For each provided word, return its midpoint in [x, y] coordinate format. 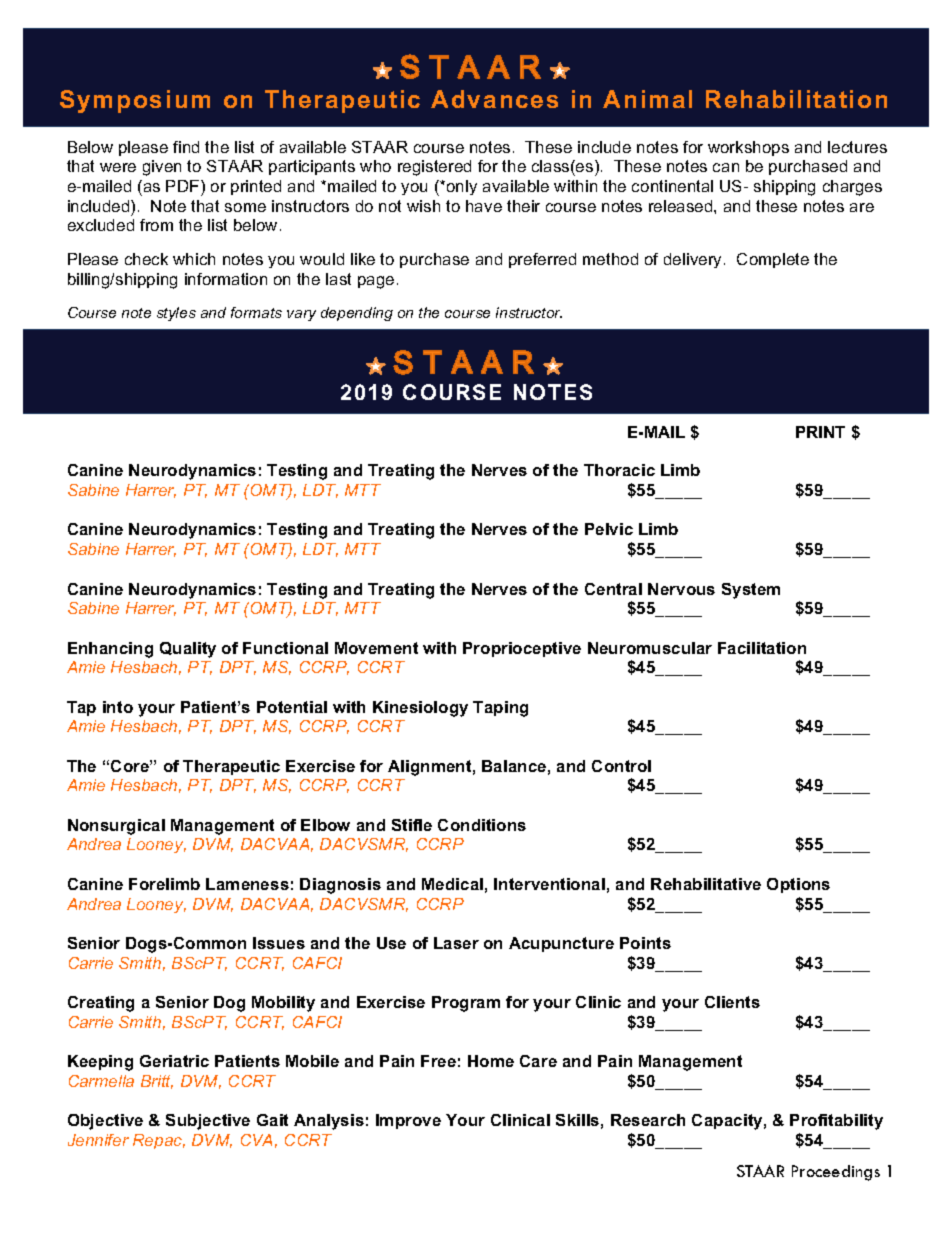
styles [176, 314]
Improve [408, 1121]
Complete [773, 260]
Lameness [247, 884]
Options [798, 885]
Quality [188, 650]
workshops [748, 148]
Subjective [208, 1122]
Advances [494, 99]
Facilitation [762, 648]
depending [357, 314]
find [186, 147]
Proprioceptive [522, 649]
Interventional [549, 884]
